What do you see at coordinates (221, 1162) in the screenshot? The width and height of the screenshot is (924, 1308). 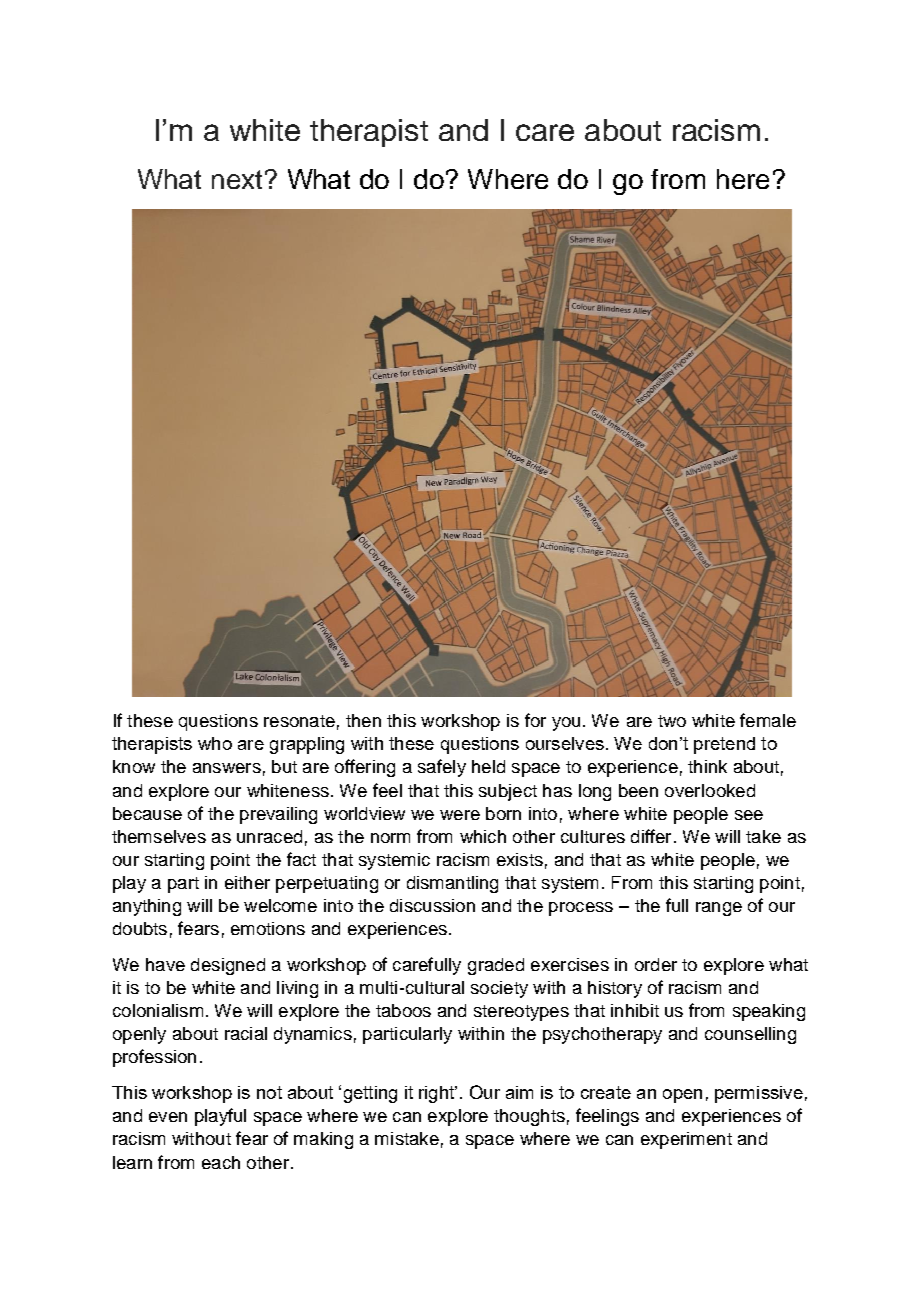 I see `each` at bounding box center [221, 1162].
